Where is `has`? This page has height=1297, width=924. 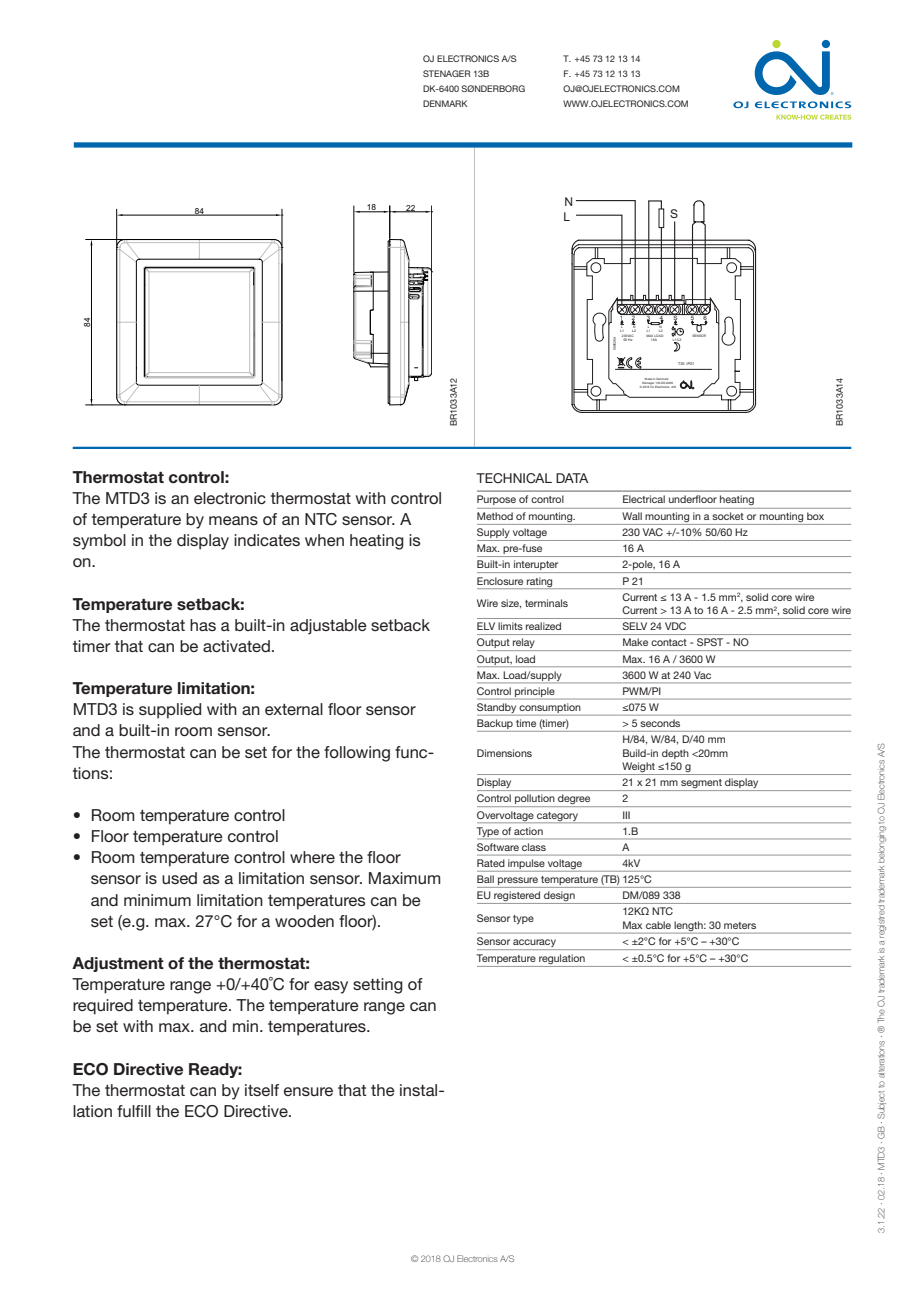 has is located at coordinates (203, 625).
